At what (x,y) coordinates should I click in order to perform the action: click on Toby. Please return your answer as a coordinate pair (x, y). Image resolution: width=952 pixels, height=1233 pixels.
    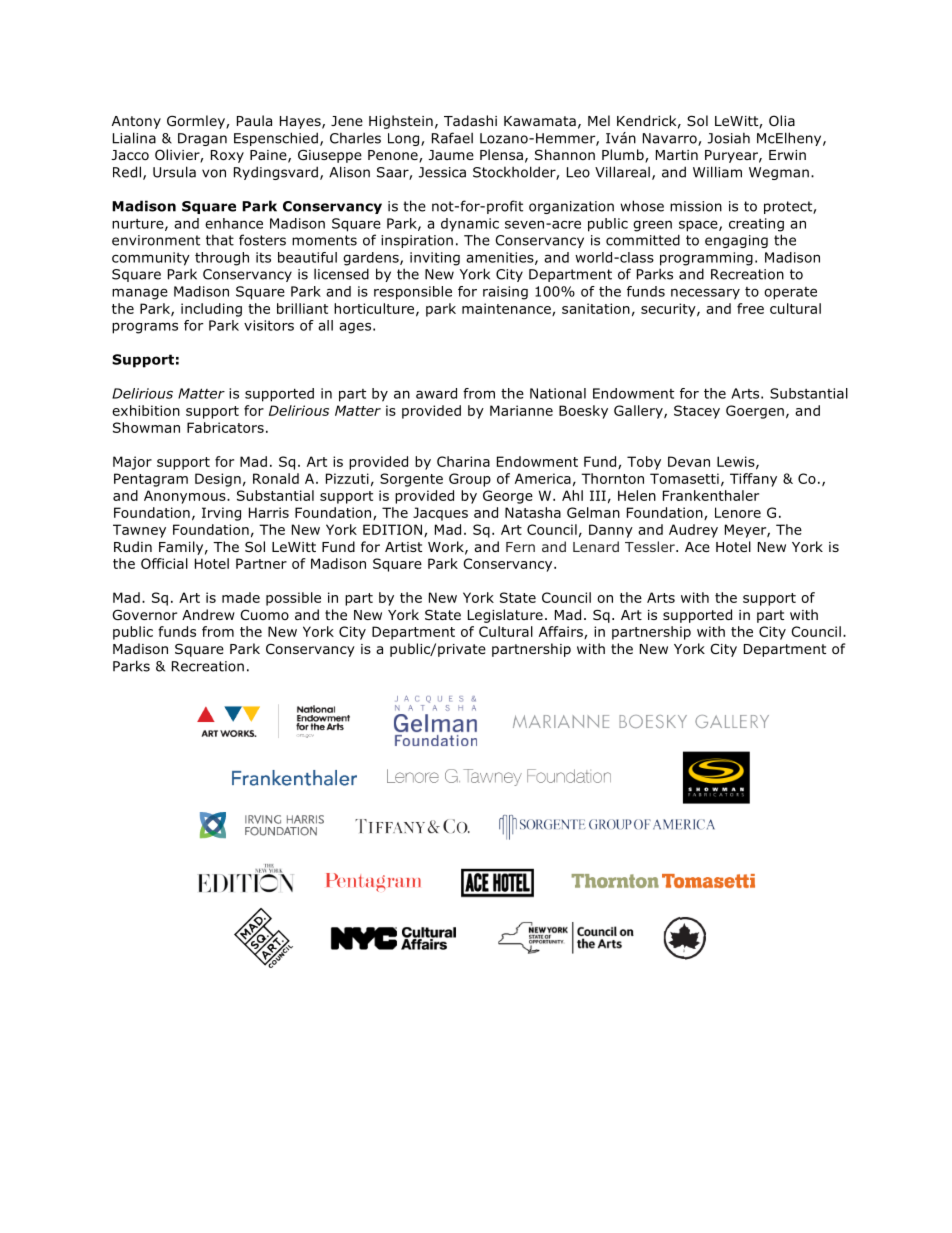
    Looking at the image, I should click on (644, 463).
